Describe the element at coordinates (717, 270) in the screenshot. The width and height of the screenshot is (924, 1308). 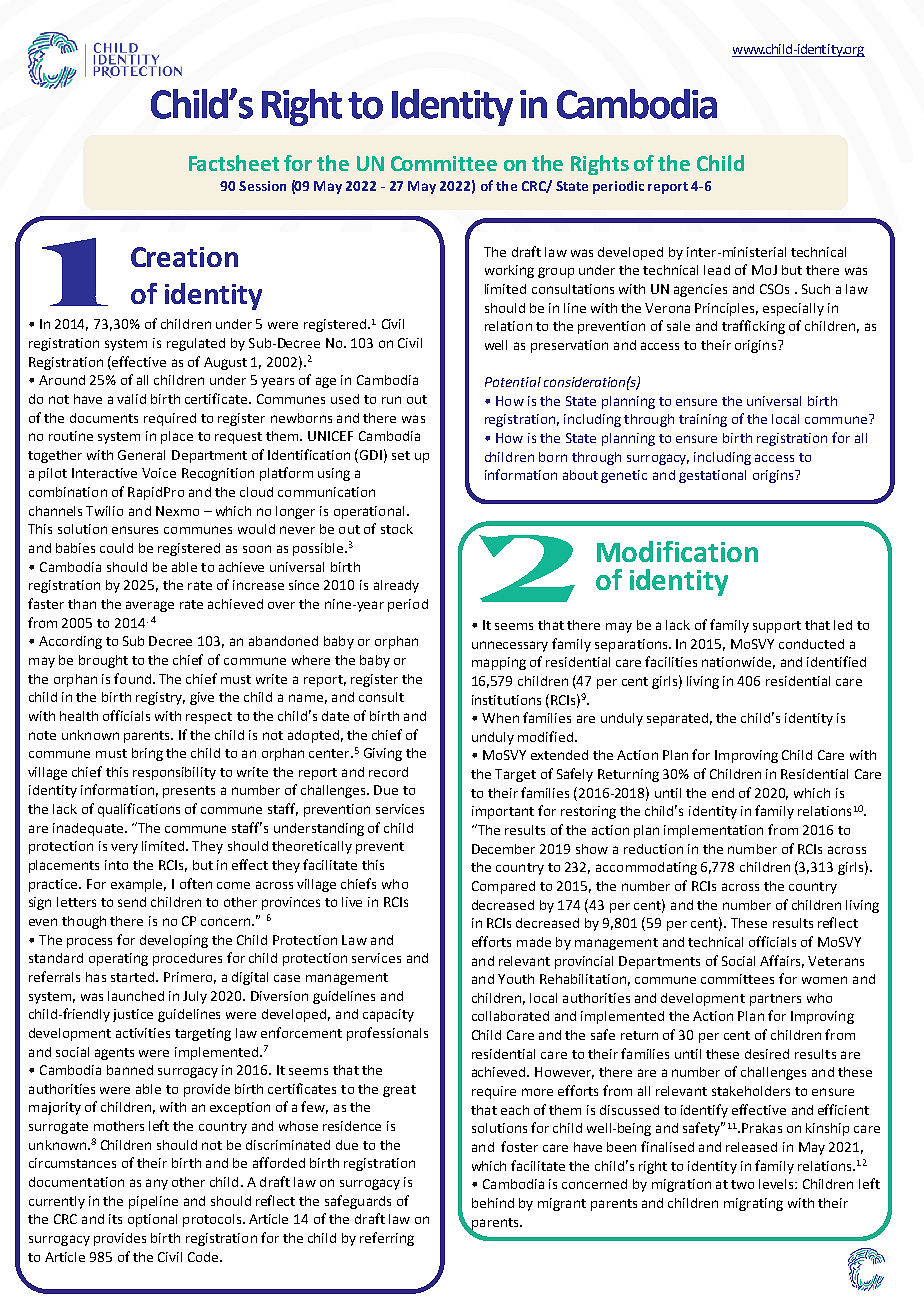
I see `lead` at that location.
